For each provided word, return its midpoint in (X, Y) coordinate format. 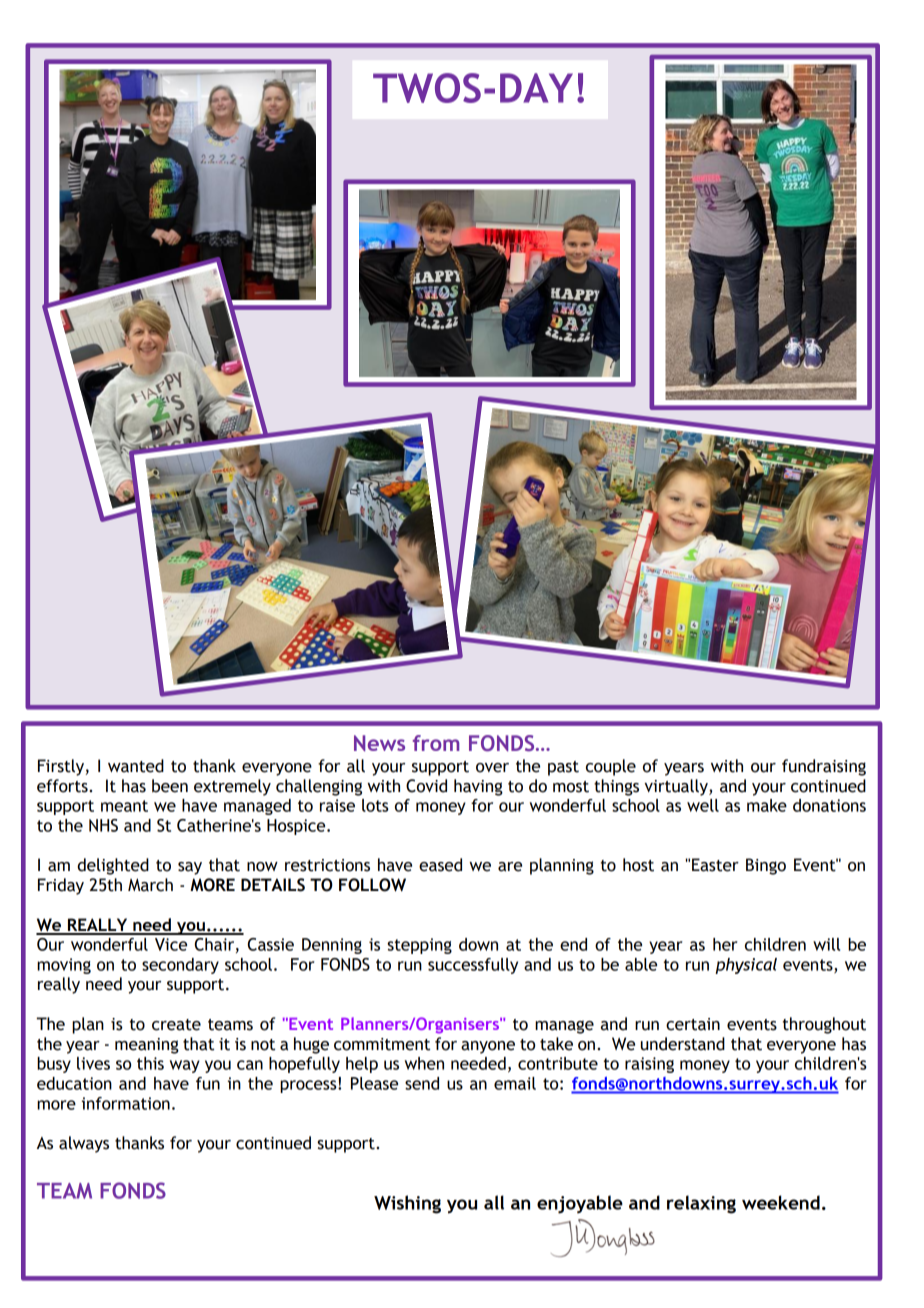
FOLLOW (372, 885)
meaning (147, 1046)
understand (683, 1044)
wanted (136, 766)
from (436, 743)
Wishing (407, 1204)
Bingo (766, 866)
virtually (677, 787)
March (150, 885)
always (84, 1144)
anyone (488, 1047)
